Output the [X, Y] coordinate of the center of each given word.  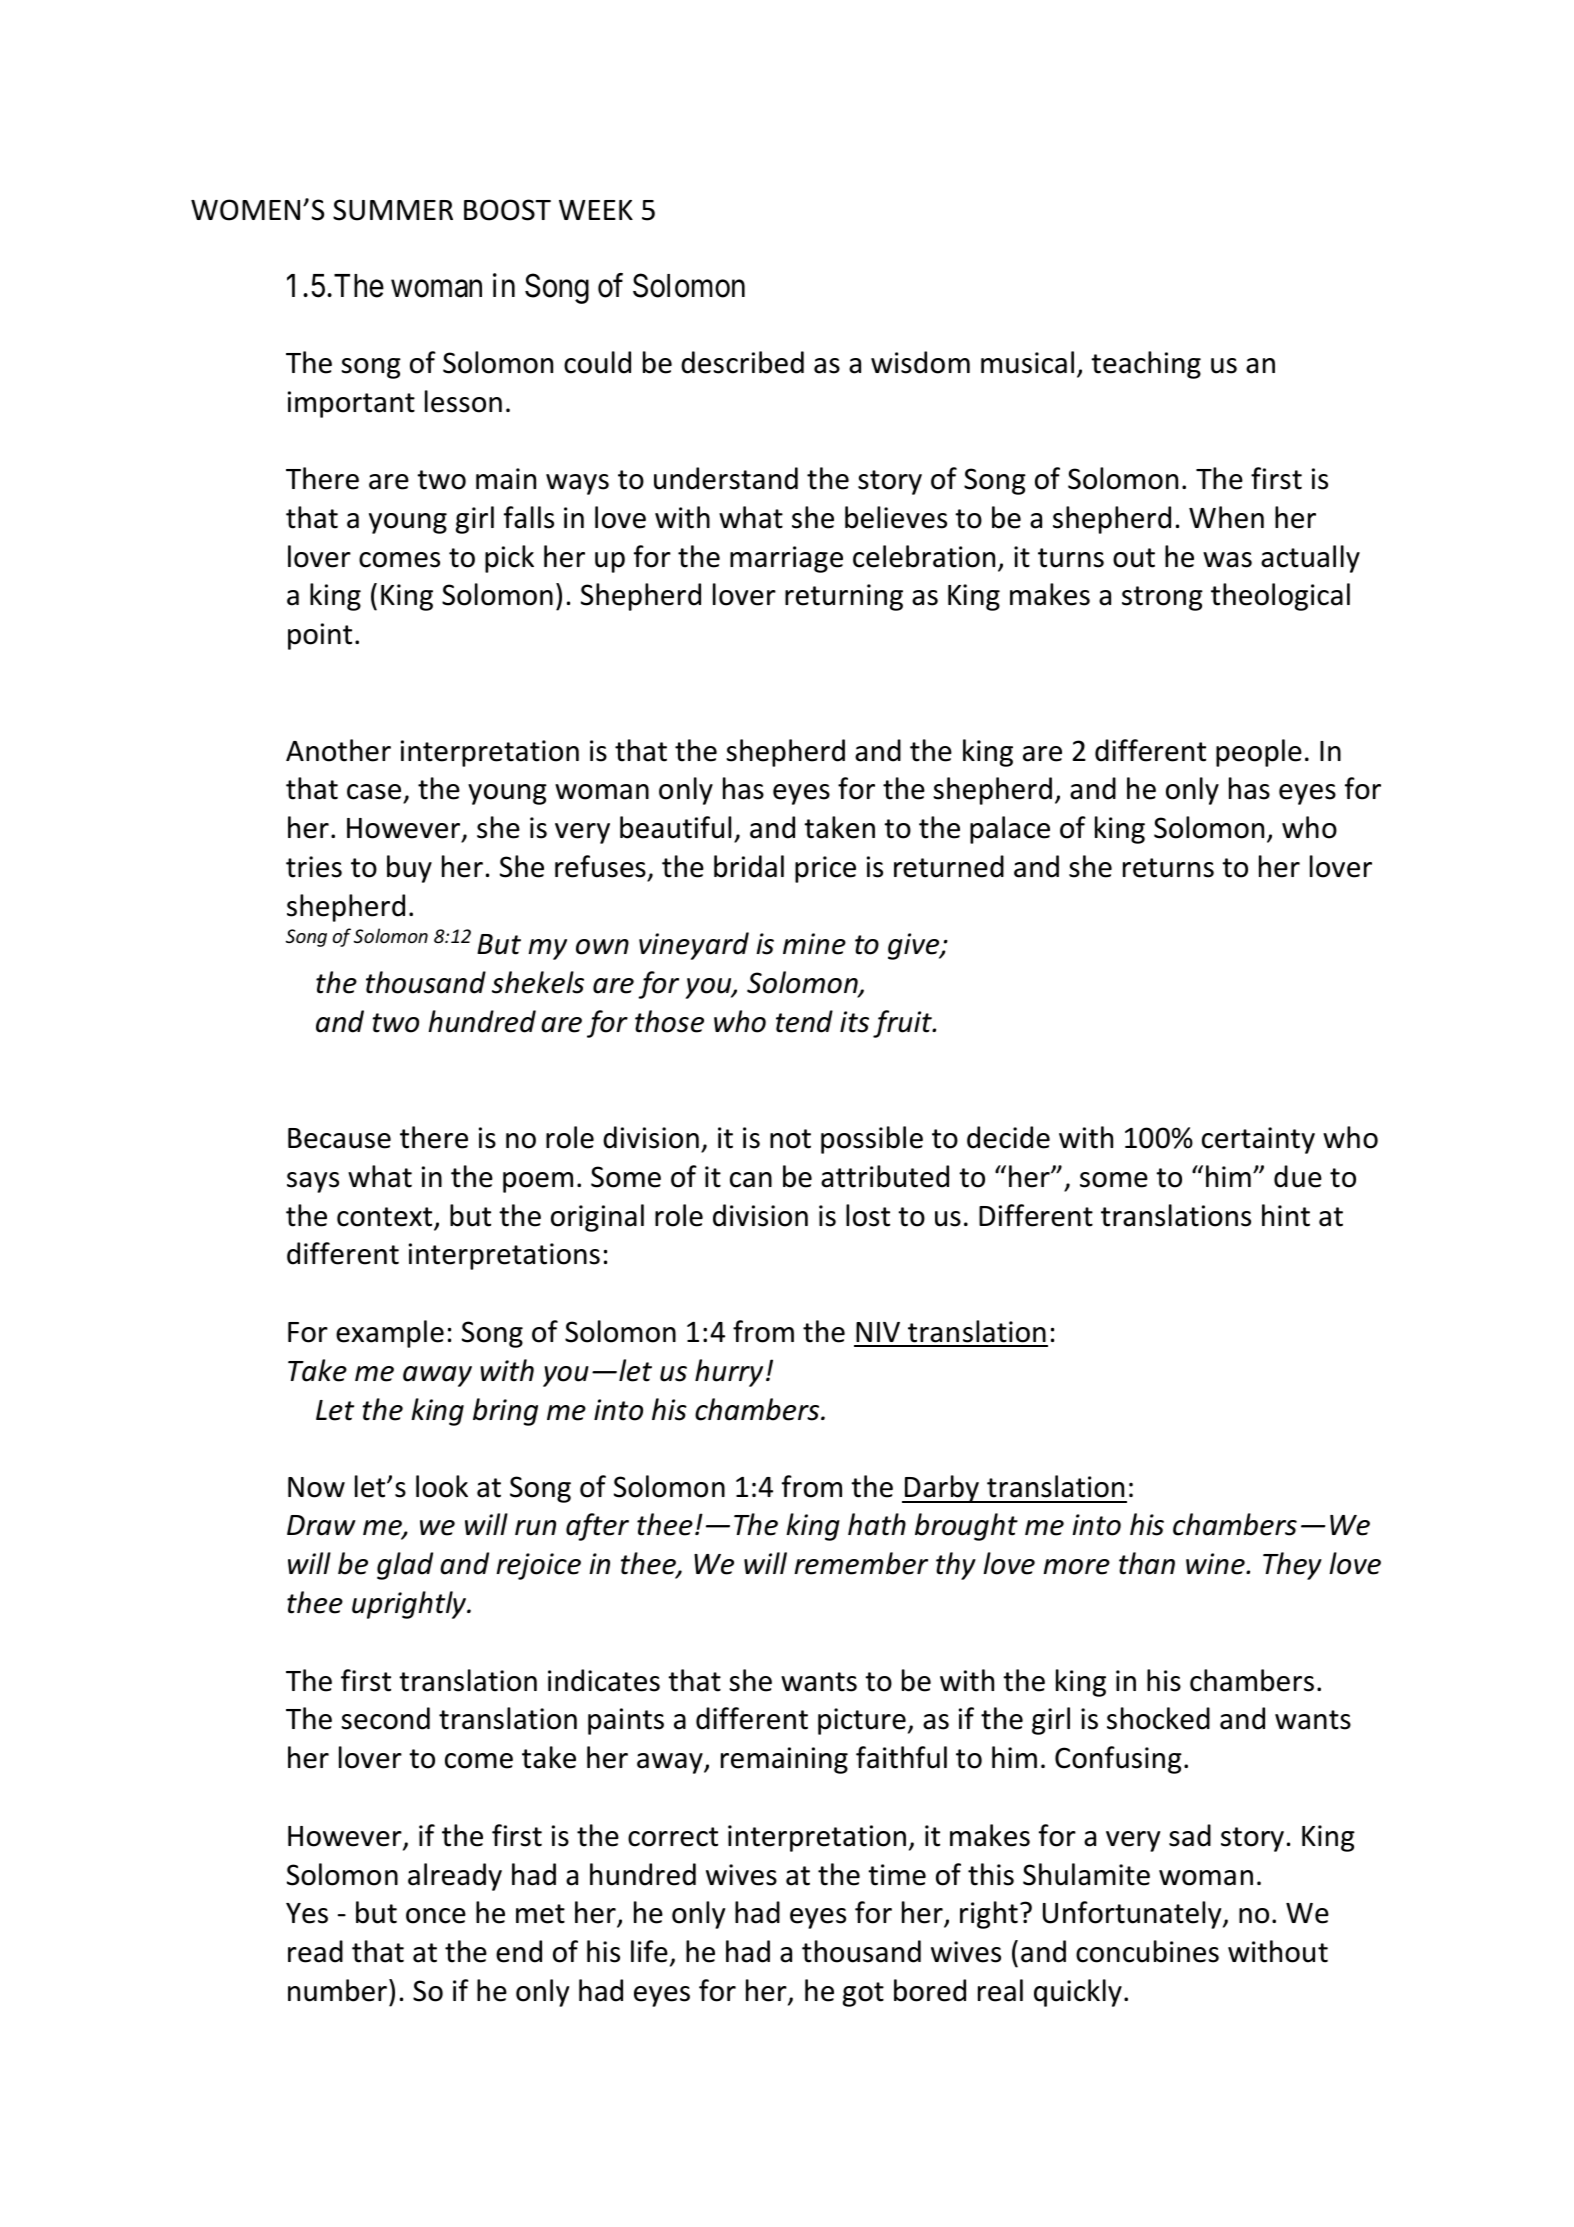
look [442, 1486]
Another [338, 750]
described [742, 362]
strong [1162, 598]
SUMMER [393, 210]
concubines [1147, 1951]
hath [877, 1524]
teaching [1146, 365]
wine [1216, 1564]
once [436, 1916]
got [863, 1994]
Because [339, 1138]
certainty [1258, 1140]
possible [872, 1140]
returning [844, 597]
